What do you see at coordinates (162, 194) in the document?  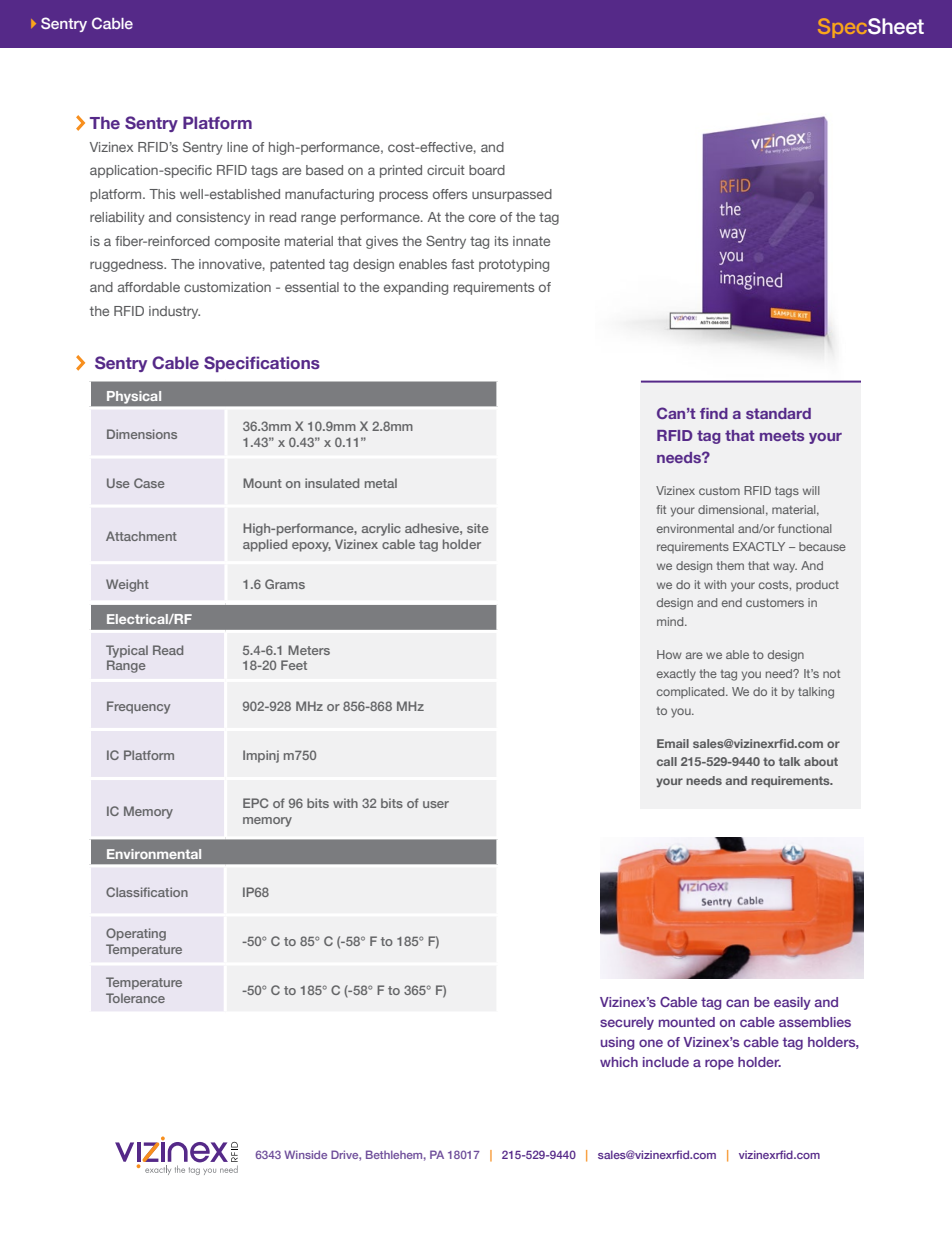 I see `This` at bounding box center [162, 194].
